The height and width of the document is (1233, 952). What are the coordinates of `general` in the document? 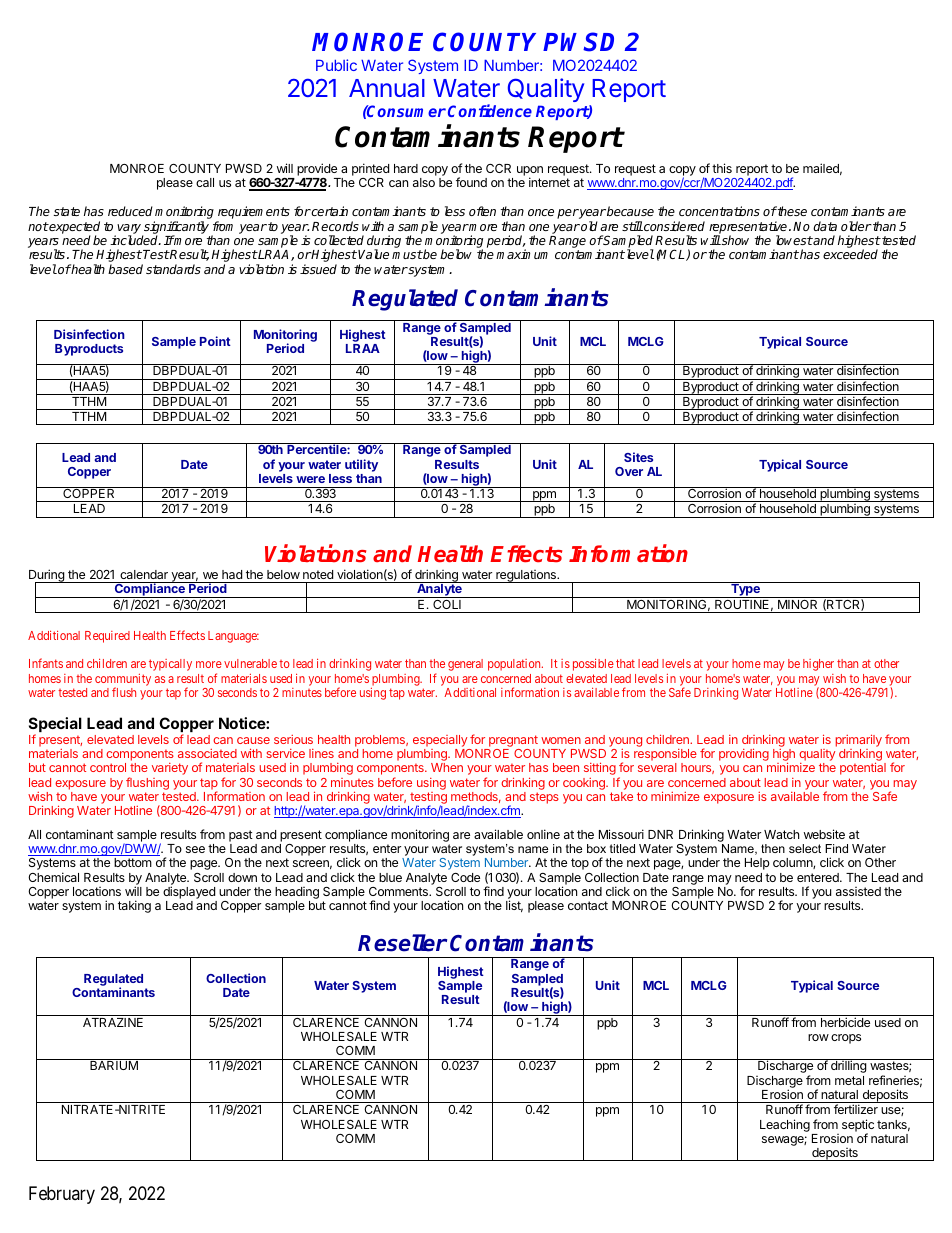 It's located at (465, 665).
